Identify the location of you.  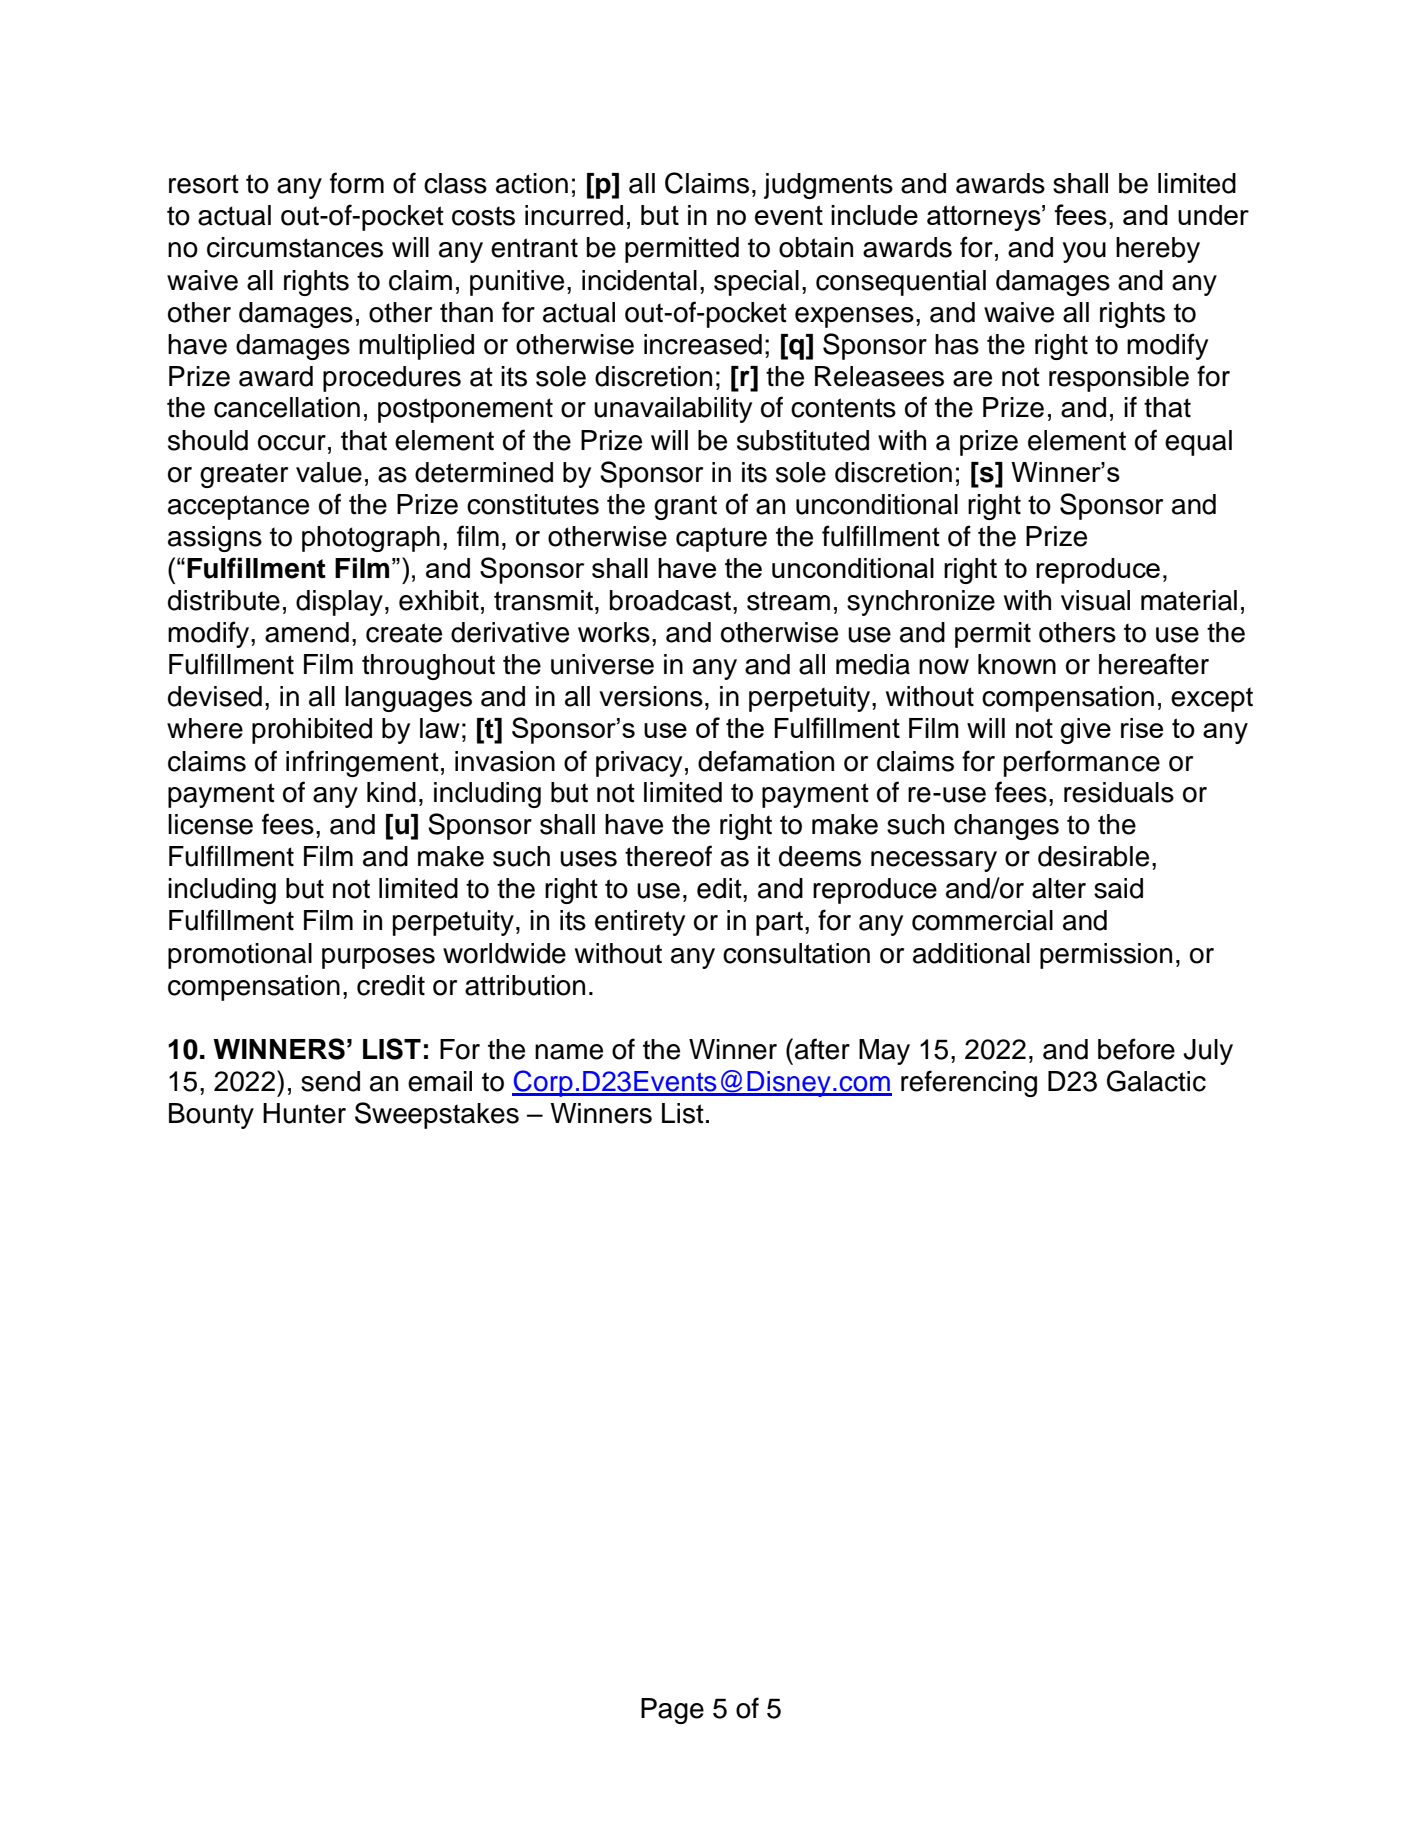
(1084, 252).
